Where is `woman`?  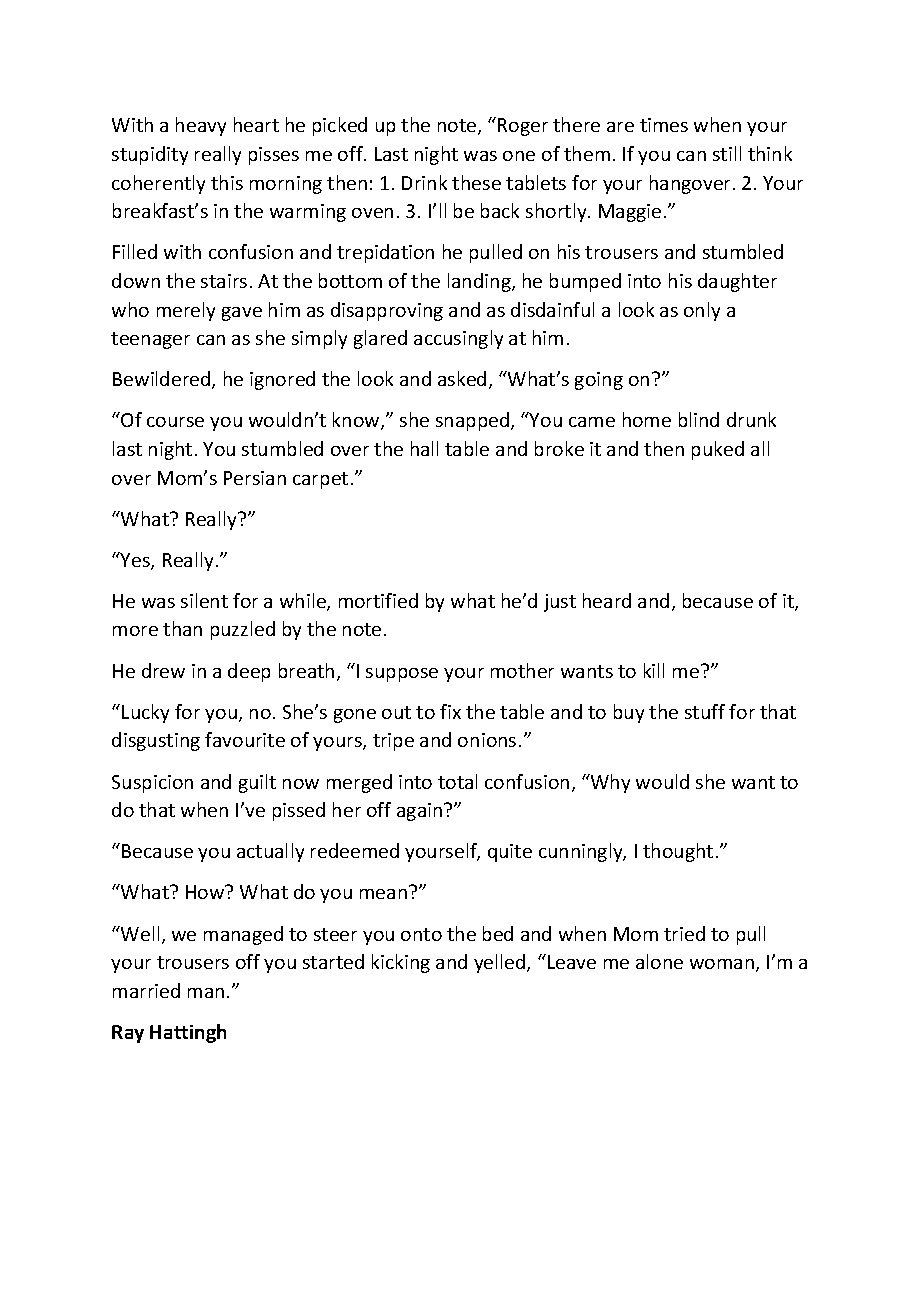 woman is located at coordinates (723, 965).
